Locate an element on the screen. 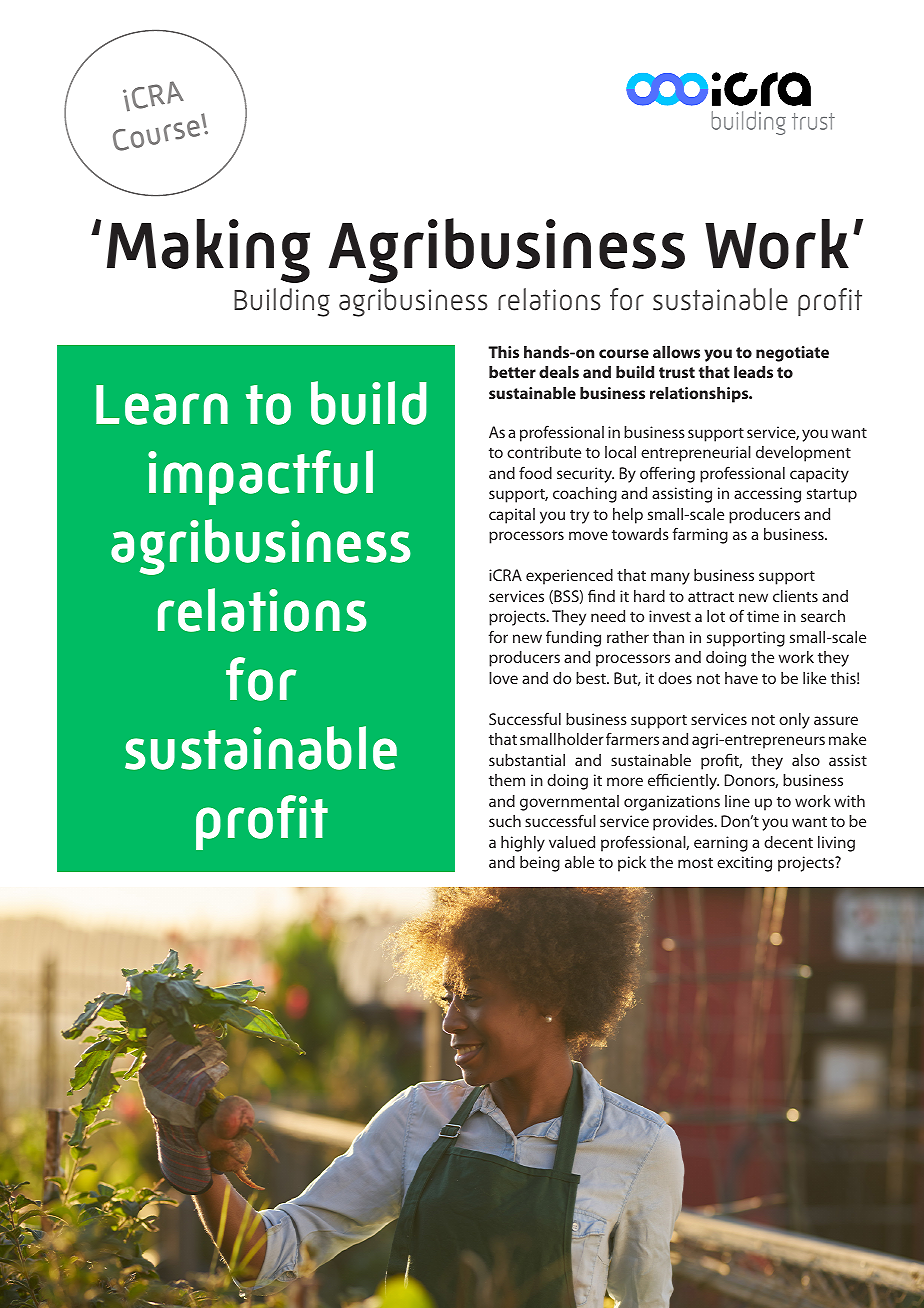 The height and width of the screenshot is (1308, 924). decent is located at coordinates (788, 842).
